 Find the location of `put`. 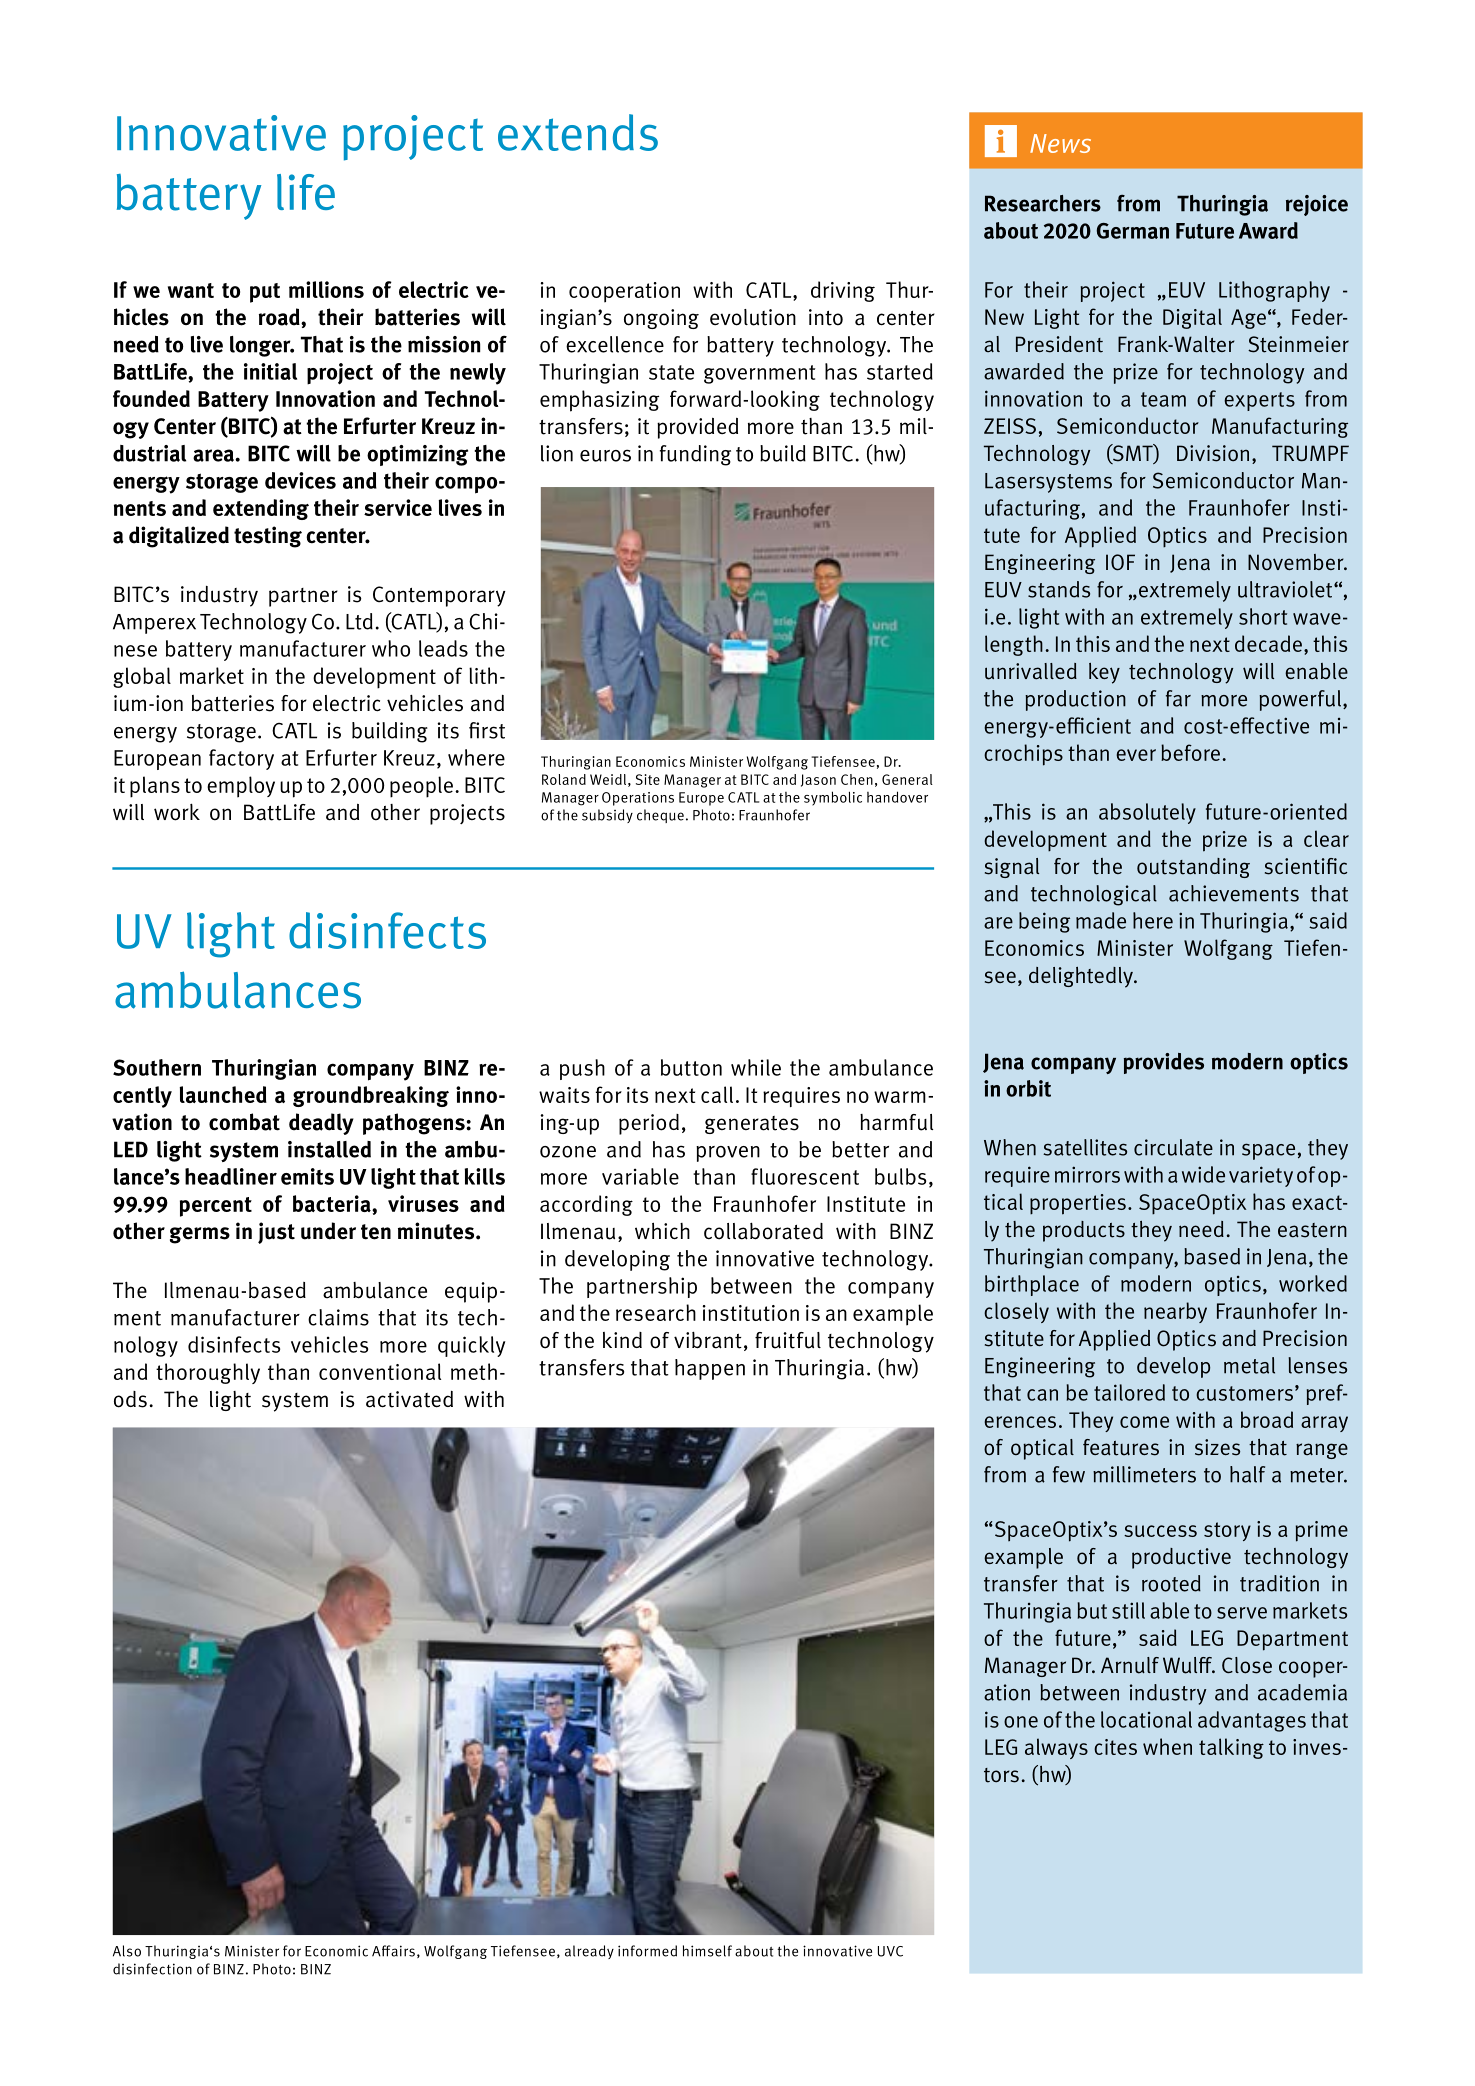

put is located at coordinates (265, 293).
